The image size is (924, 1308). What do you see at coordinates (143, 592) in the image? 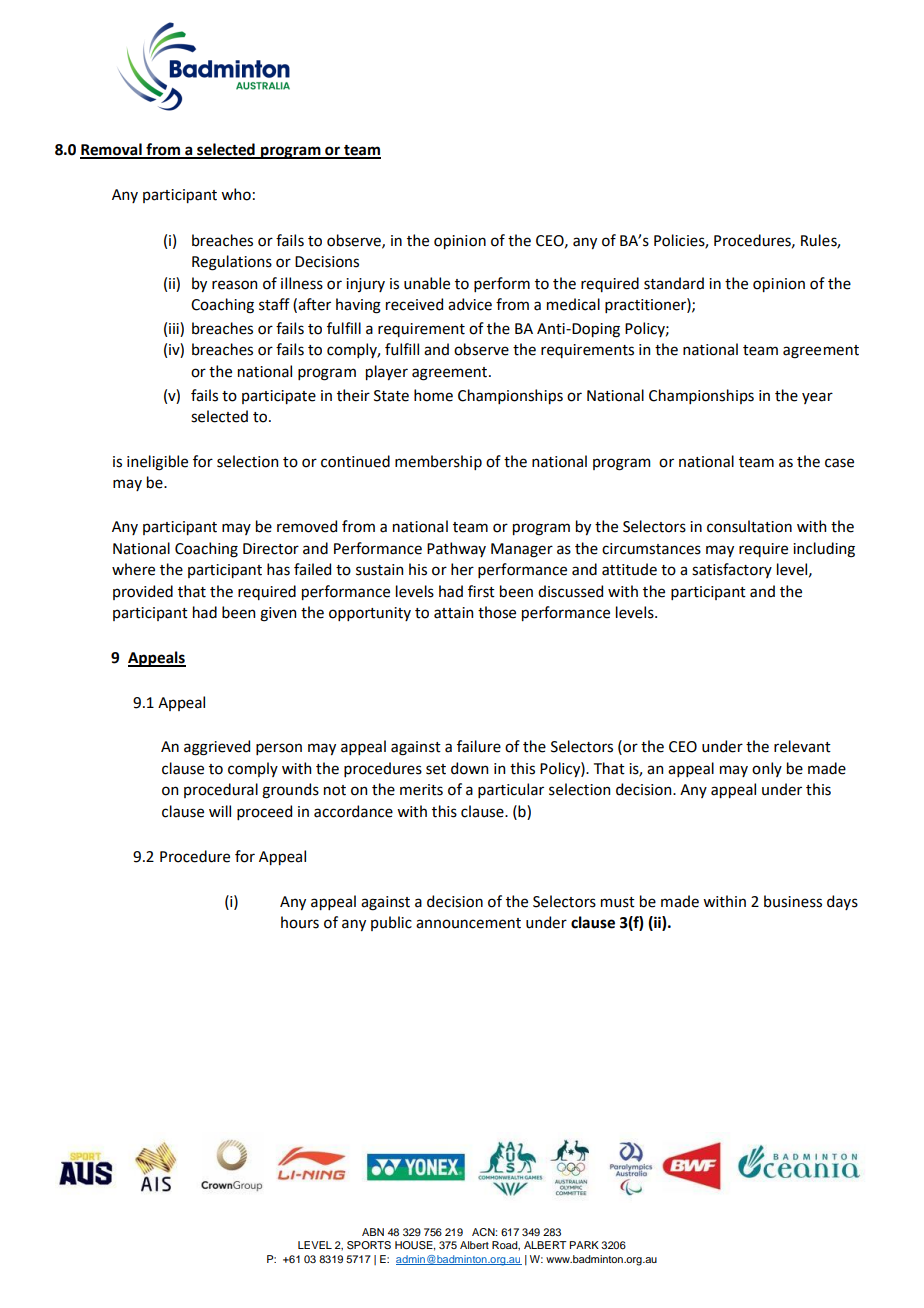
I see `provided` at bounding box center [143, 592].
